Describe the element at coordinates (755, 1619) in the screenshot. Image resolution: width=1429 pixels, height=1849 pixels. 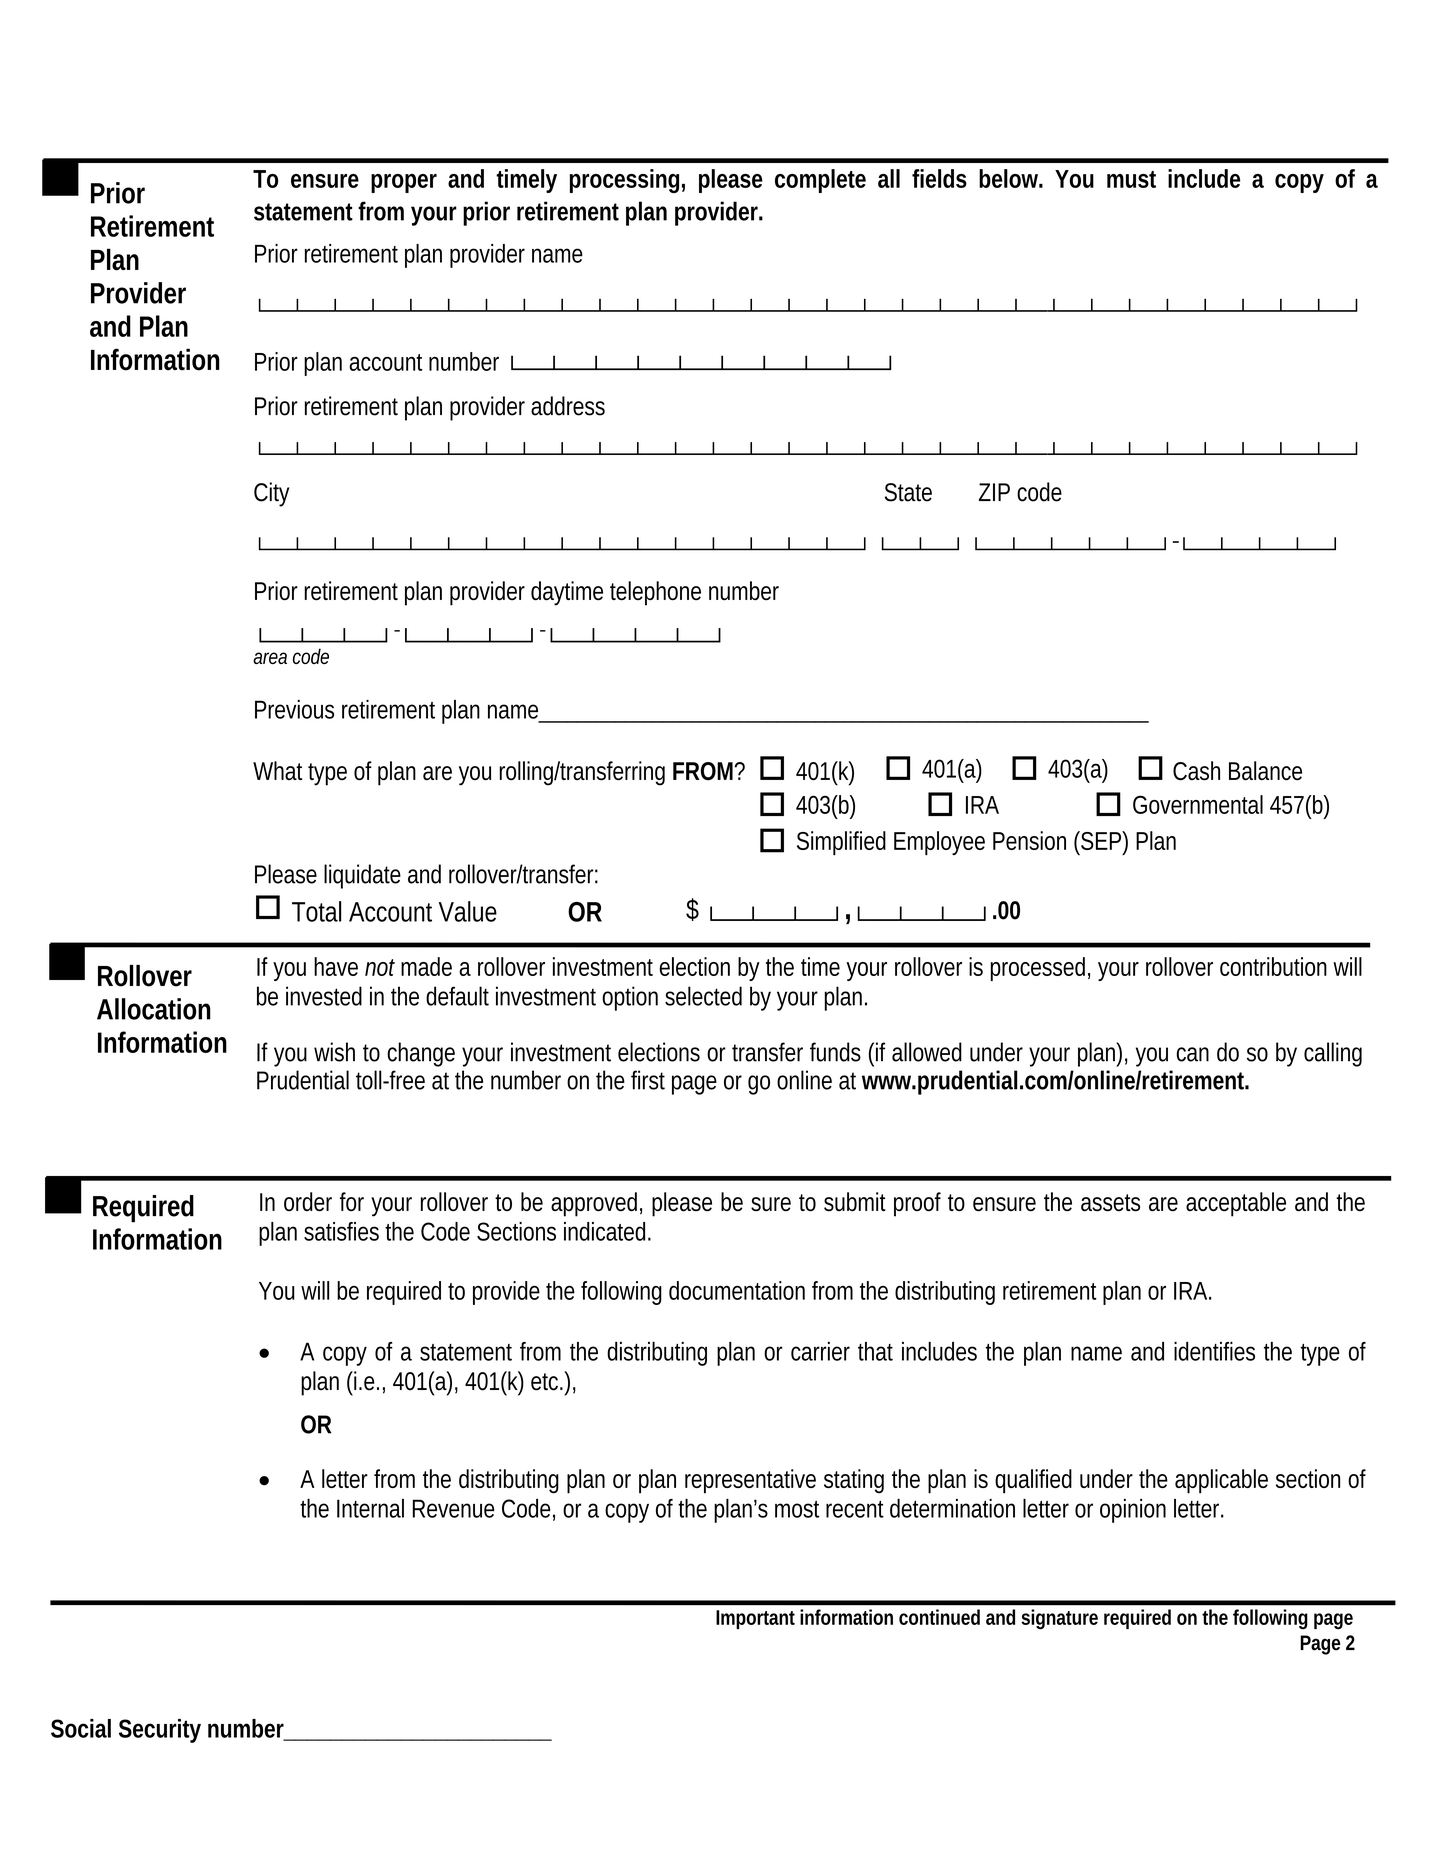
I see `Important` at that location.
